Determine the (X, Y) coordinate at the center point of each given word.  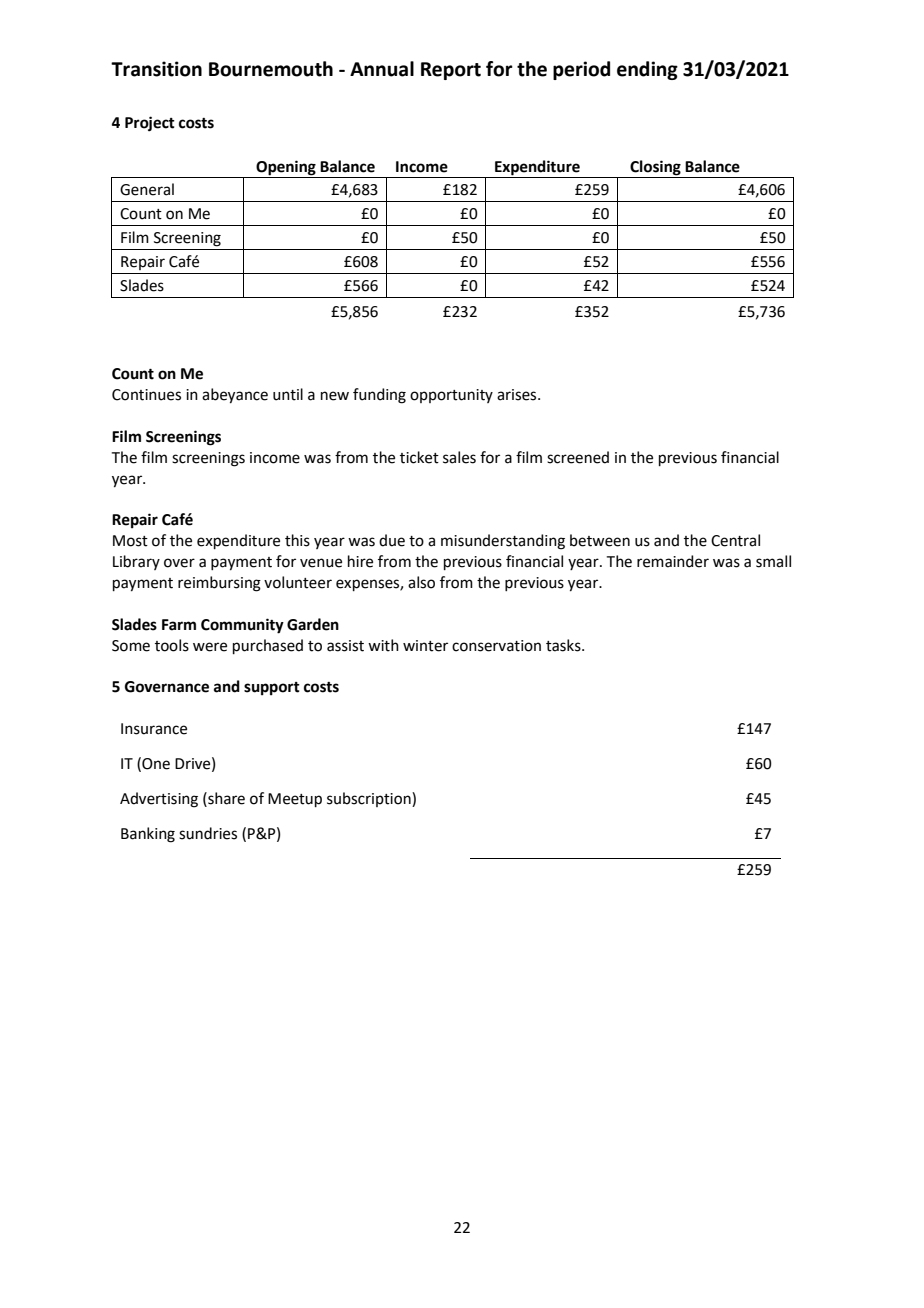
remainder (673, 561)
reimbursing (219, 584)
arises (518, 395)
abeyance (235, 396)
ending (647, 70)
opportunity (451, 396)
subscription (370, 799)
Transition (156, 69)
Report (451, 71)
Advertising (159, 800)
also (421, 582)
